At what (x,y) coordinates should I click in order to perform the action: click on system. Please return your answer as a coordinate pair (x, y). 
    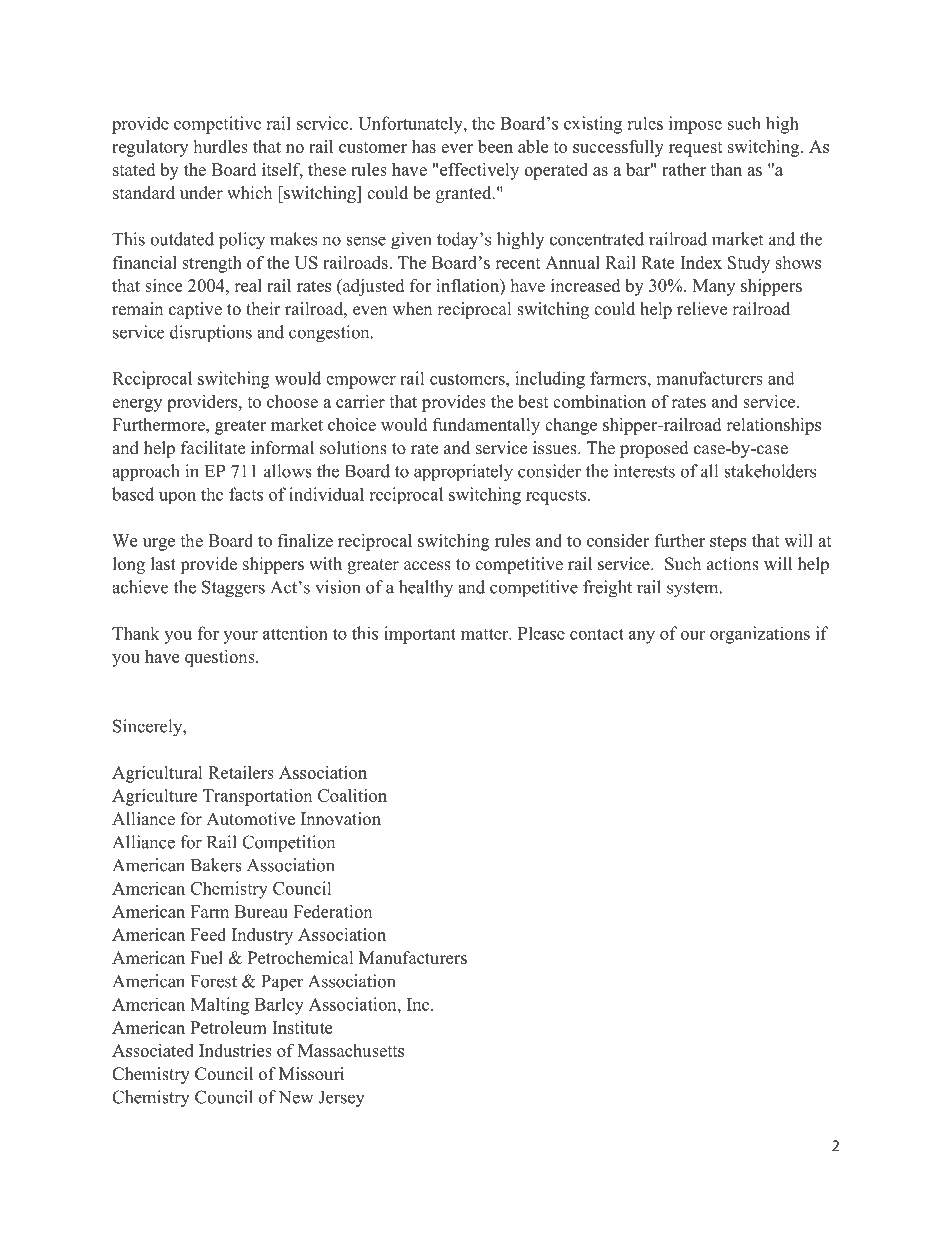
    Looking at the image, I should click on (694, 590).
